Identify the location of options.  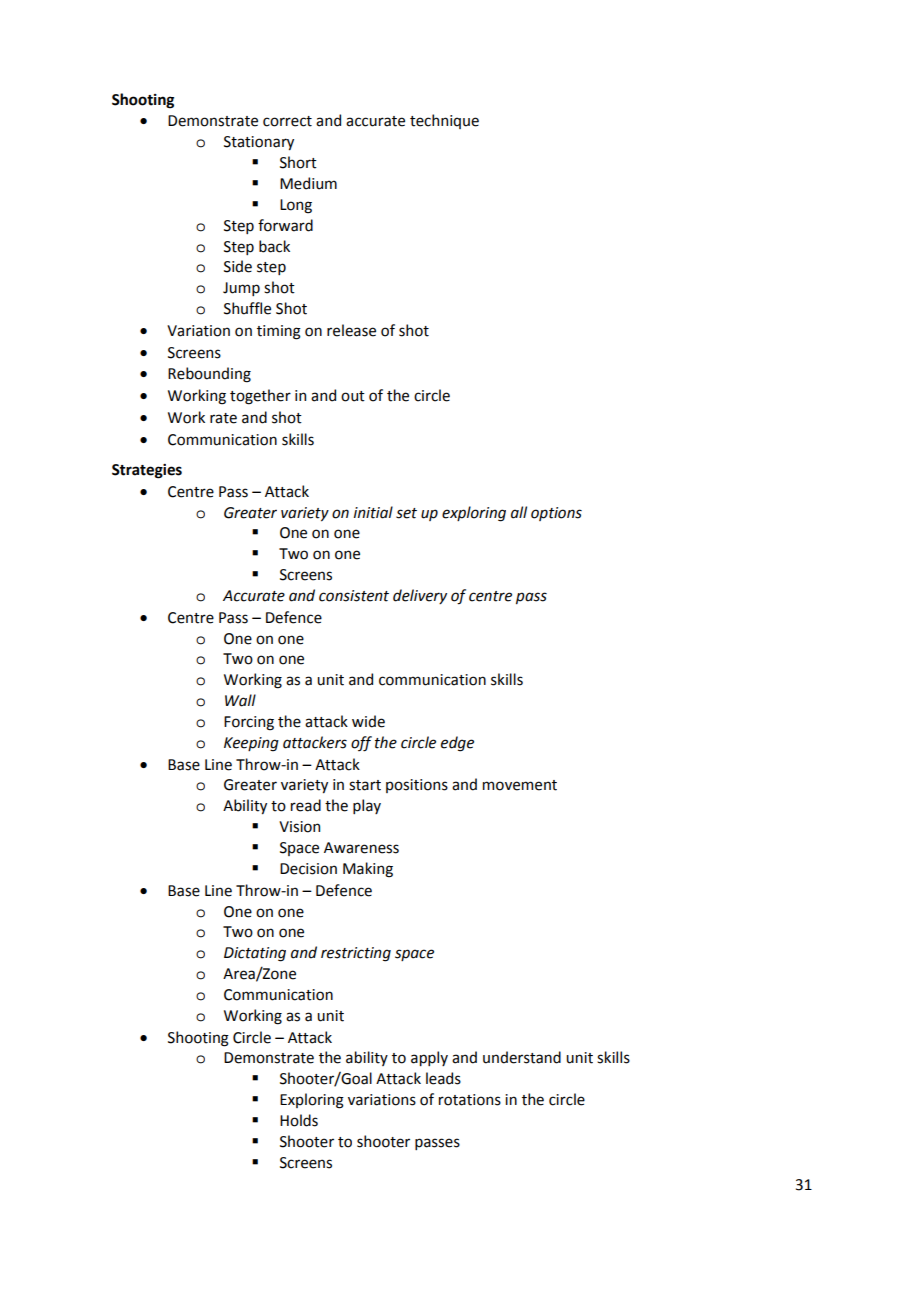
(556, 514).
